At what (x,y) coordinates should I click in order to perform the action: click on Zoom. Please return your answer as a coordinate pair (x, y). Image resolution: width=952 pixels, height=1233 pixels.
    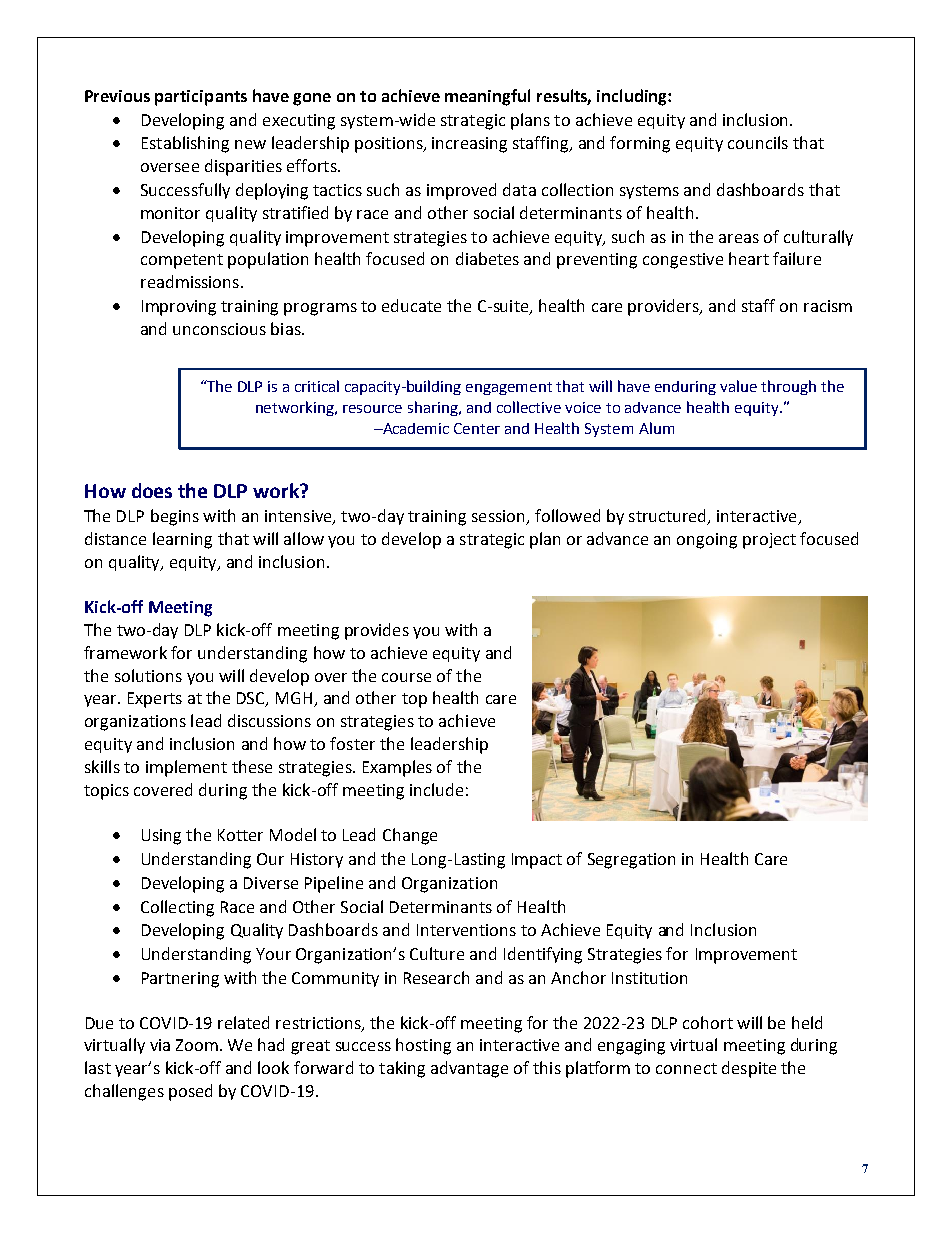
    Looking at the image, I should click on (197, 1045).
